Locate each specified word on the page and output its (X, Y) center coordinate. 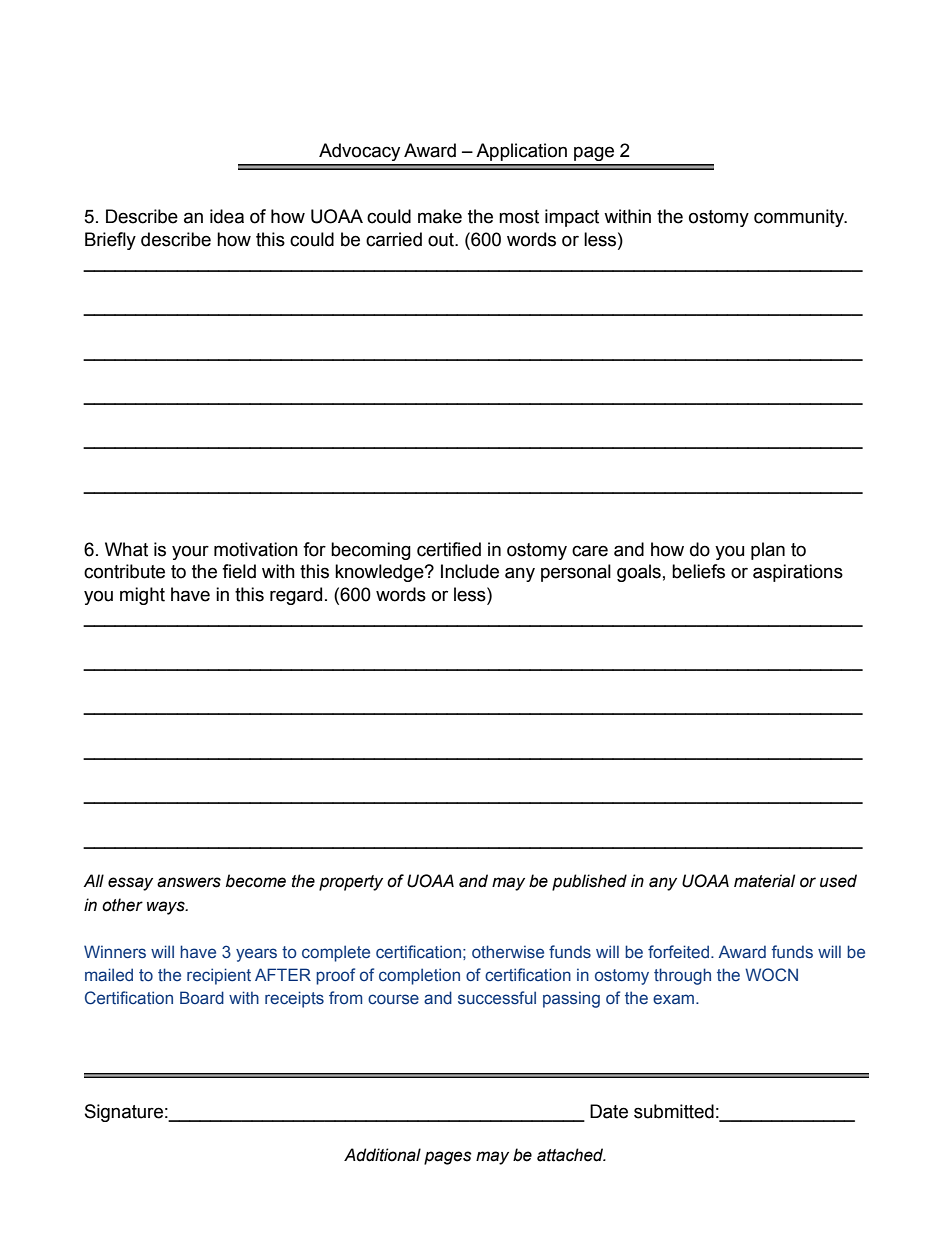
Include (470, 571)
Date (609, 1111)
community (800, 218)
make (440, 216)
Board (202, 997)
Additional (382, 1155)
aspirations (798, 573)
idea (227, 216)
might (142, 596)
